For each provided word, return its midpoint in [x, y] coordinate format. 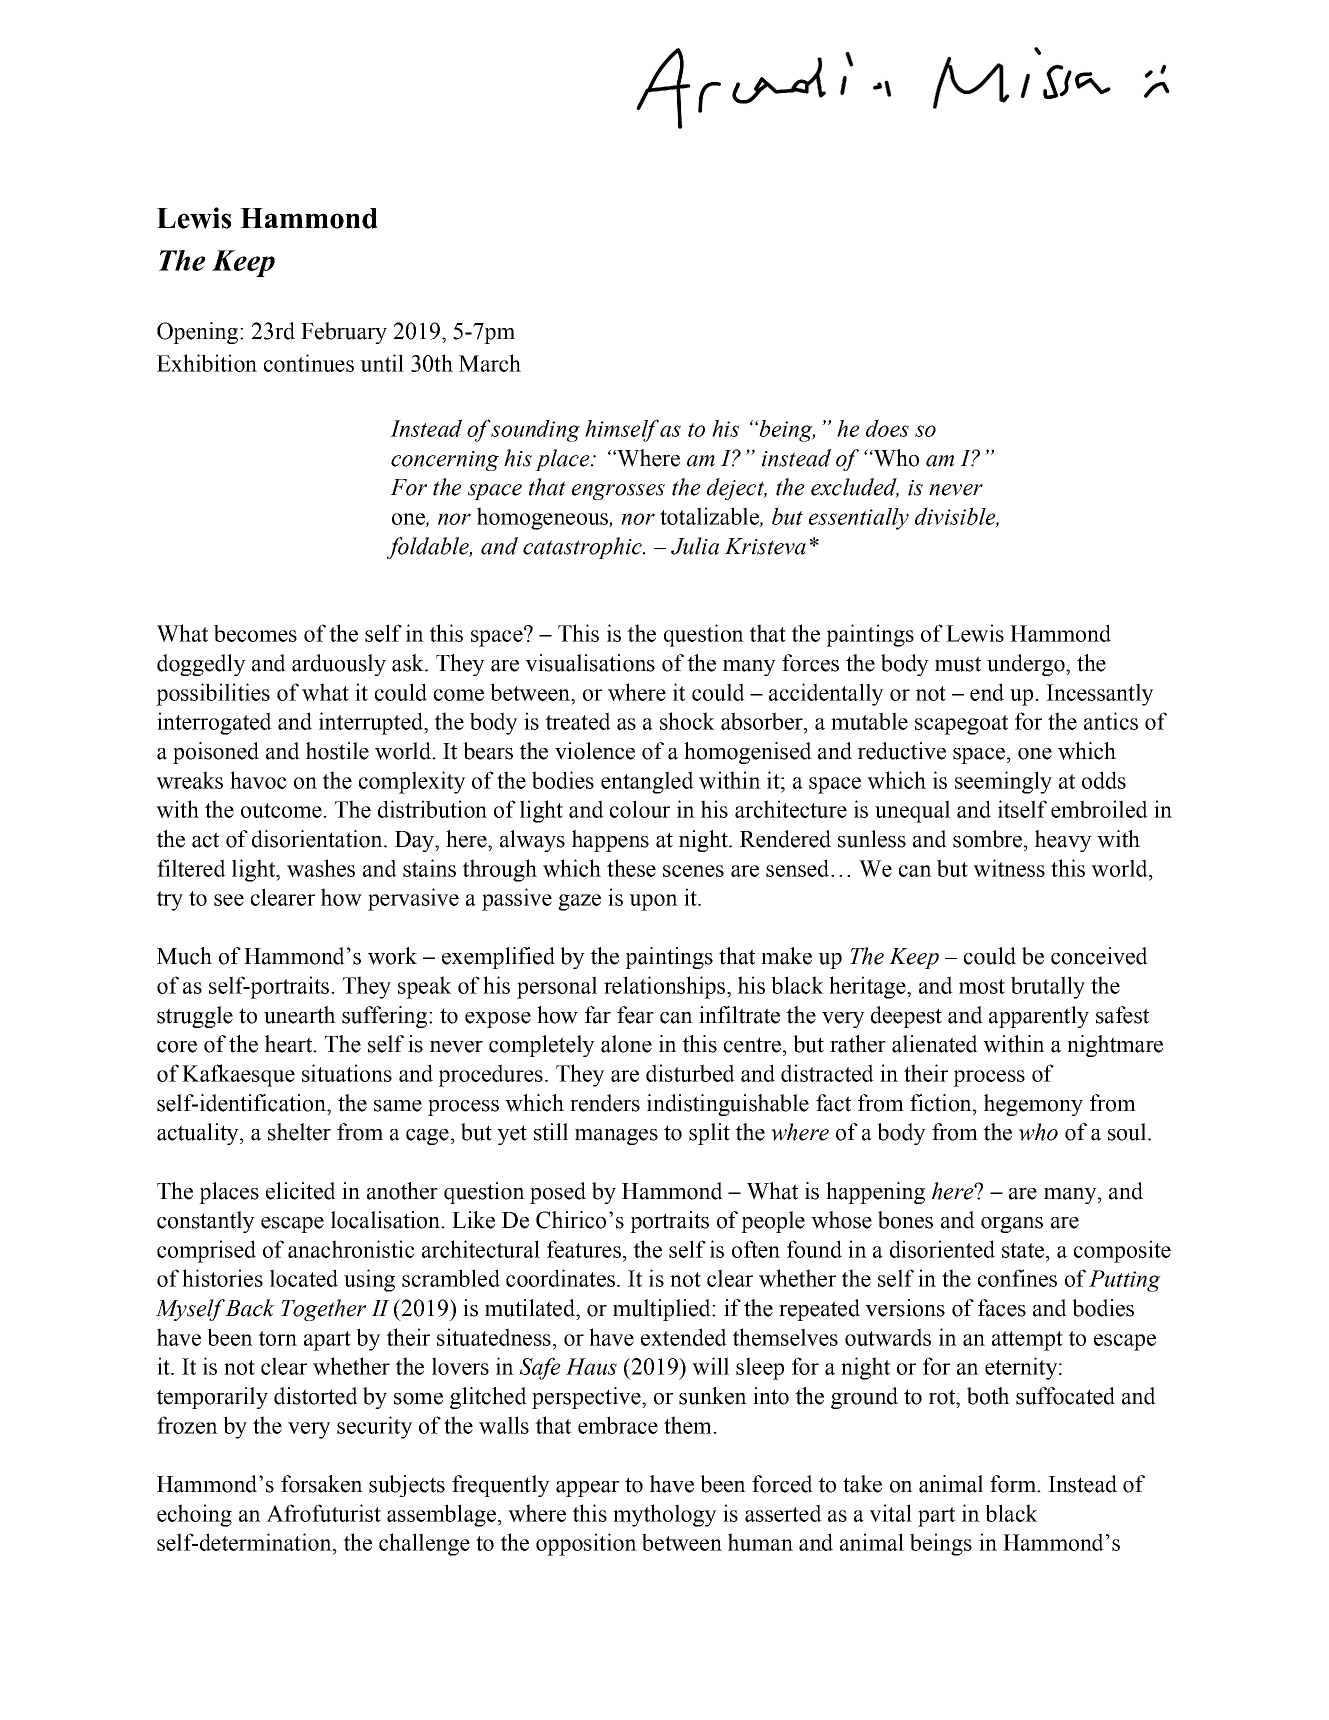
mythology [665, 1515]
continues [309, 363]
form [1014, 1484]
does [887, 428]
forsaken [322, 1484]
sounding [535, 430]
